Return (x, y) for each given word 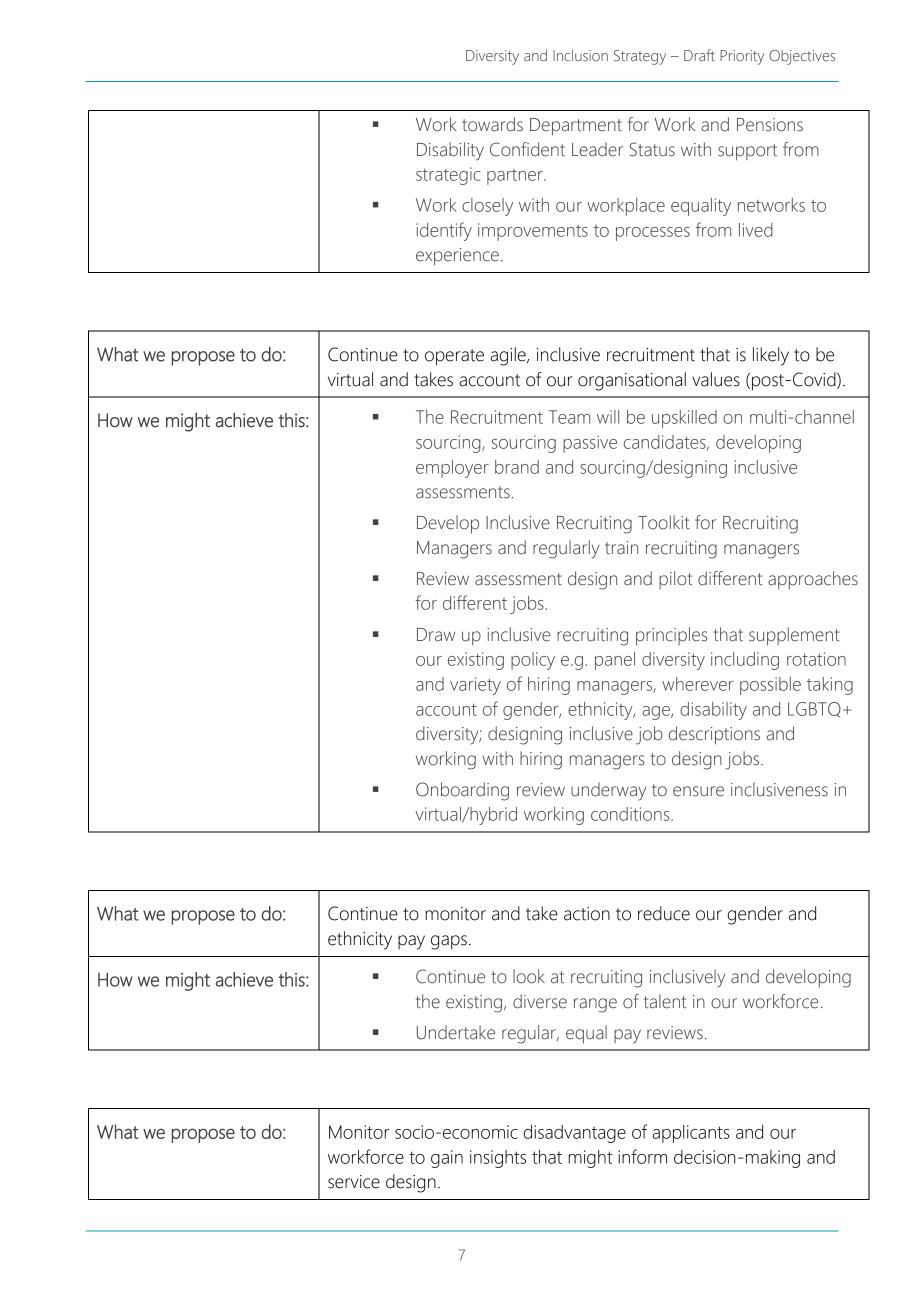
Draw (436, 635)
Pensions (770, 125)
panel (615, 661)
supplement (794, 636)
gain (447, 1159)
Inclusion (580, 55)
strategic (448, 176)
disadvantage (575, 1134)
